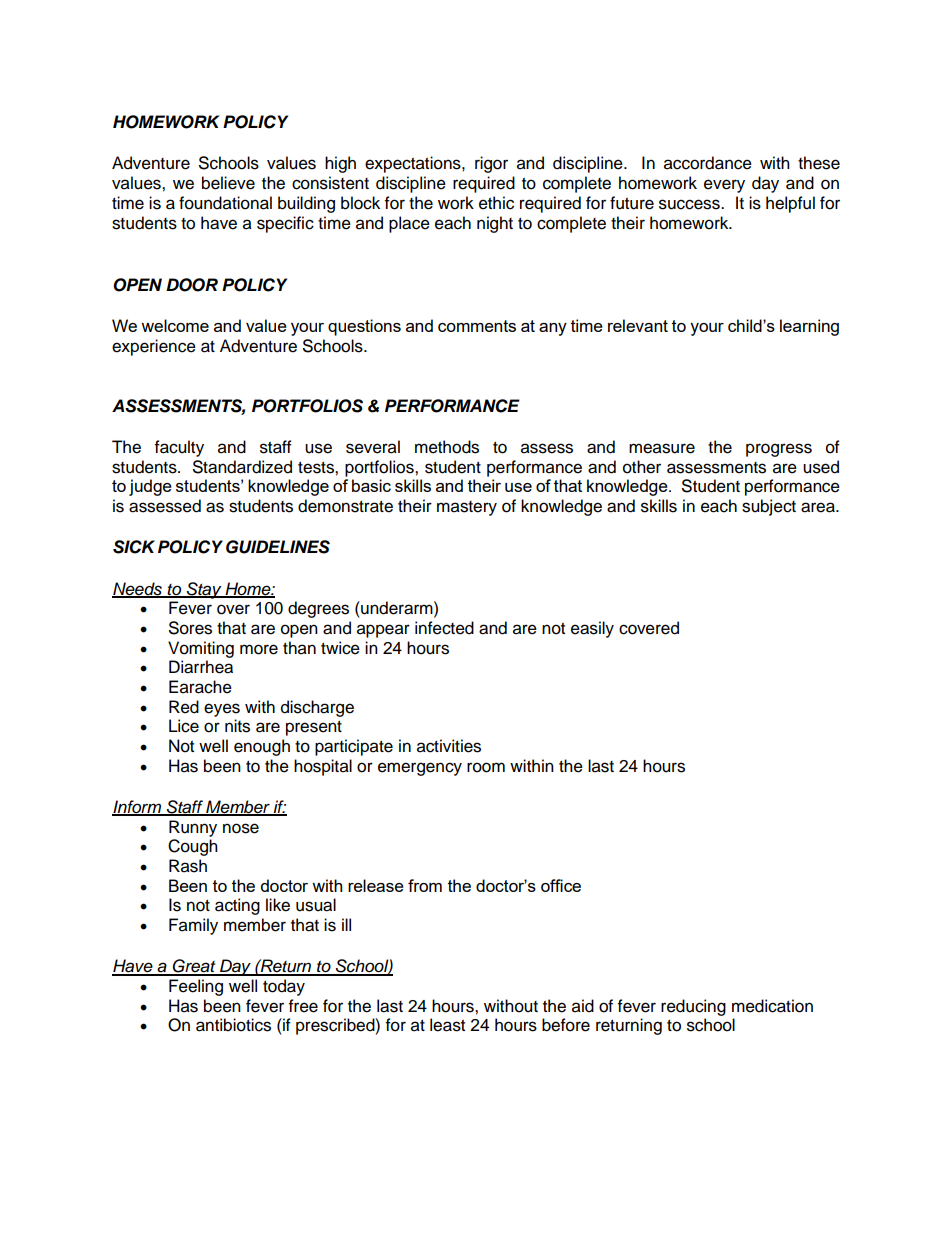 The width and height of the screenshot is (952, 1233). What do you see at coordinates (769, 507) in the screenshot?
I see `subject` at bounding box center [769, 507].
